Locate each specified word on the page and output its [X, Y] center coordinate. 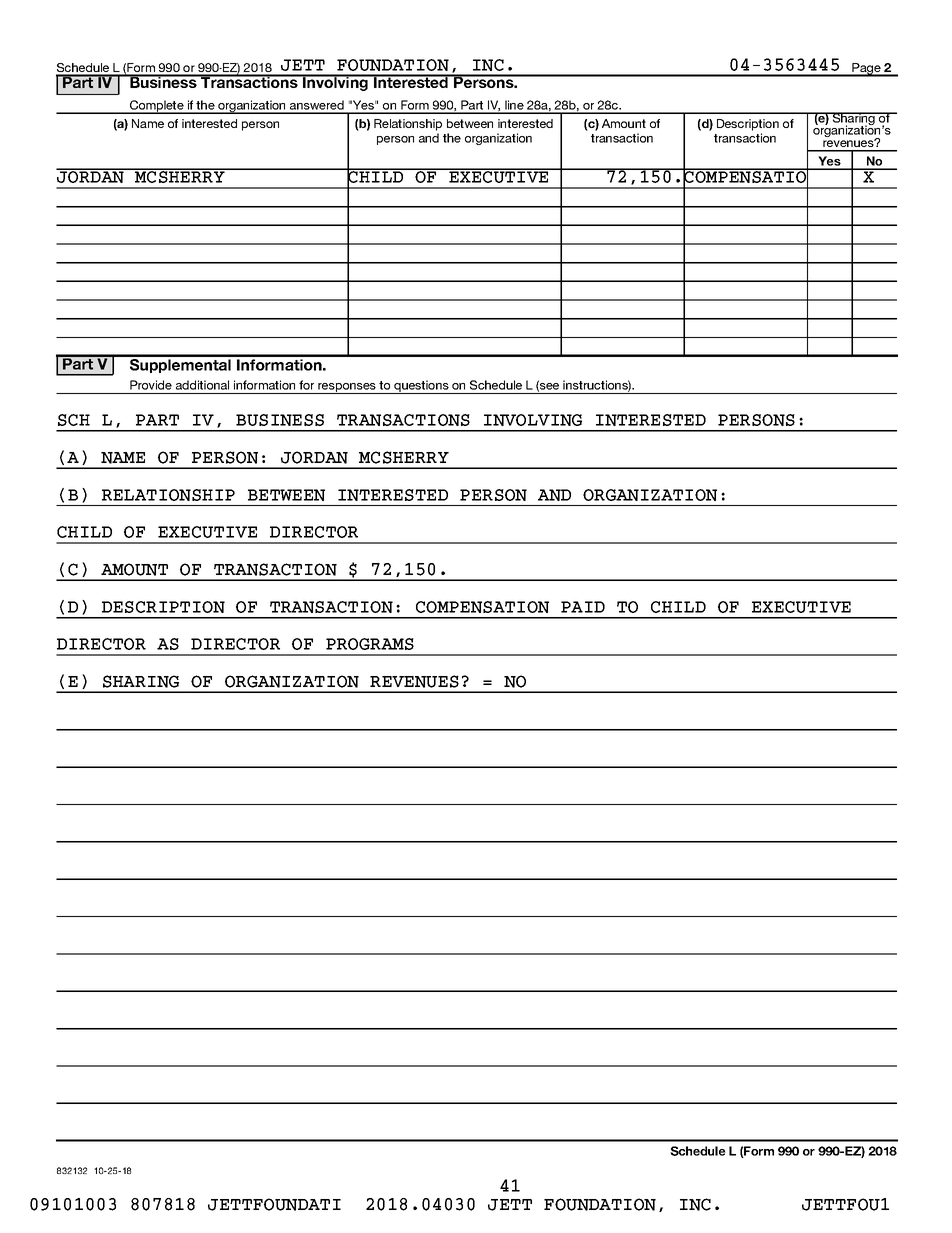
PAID [583, 607]
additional [202, 385]
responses [347, 388]
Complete [157, 107]
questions [421, 387]
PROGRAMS [370, 644]
